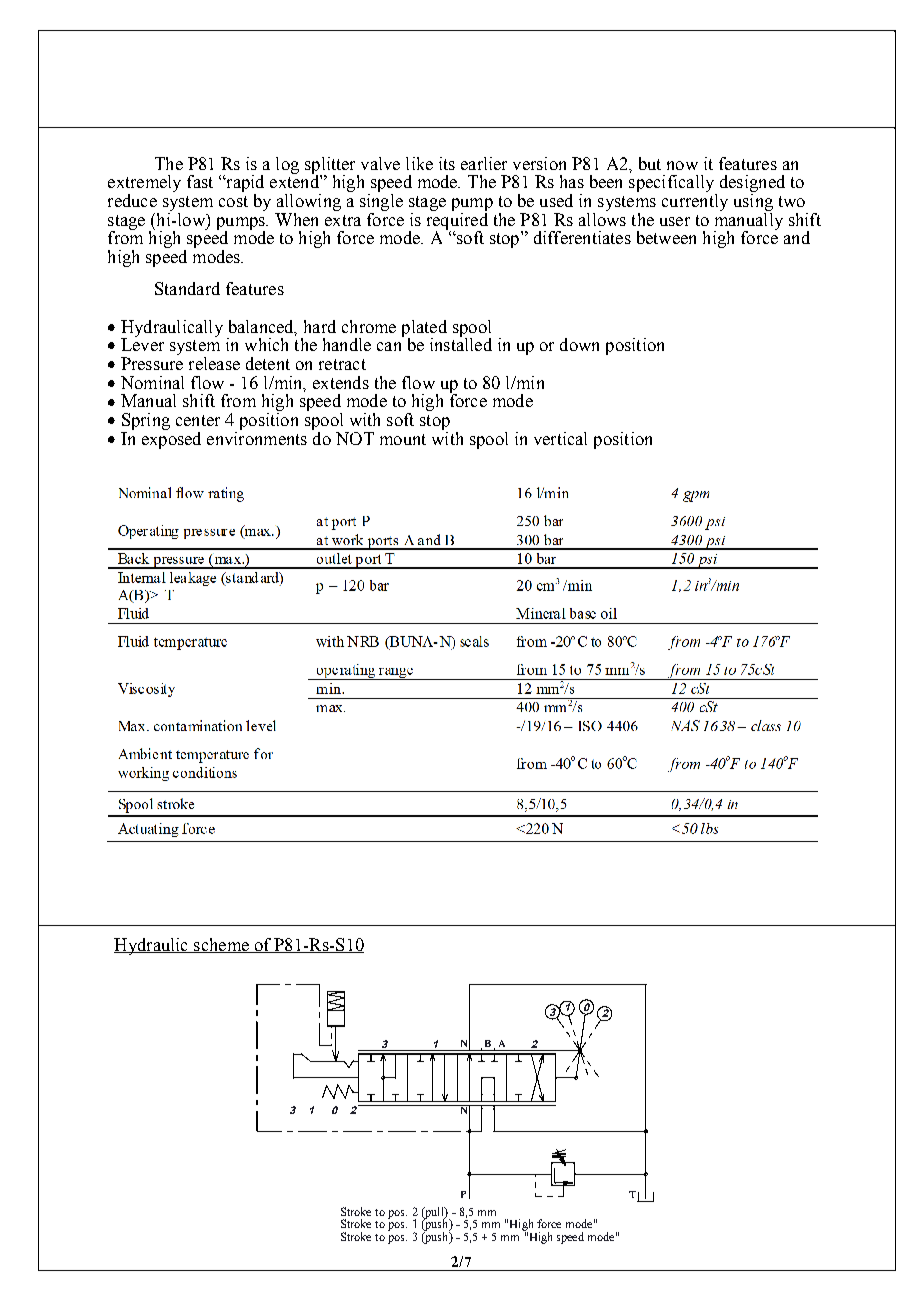 The image size is (924, 1308). Describe the element at coordinates (579, 344) in the screenshot. I see `down` at that location.
